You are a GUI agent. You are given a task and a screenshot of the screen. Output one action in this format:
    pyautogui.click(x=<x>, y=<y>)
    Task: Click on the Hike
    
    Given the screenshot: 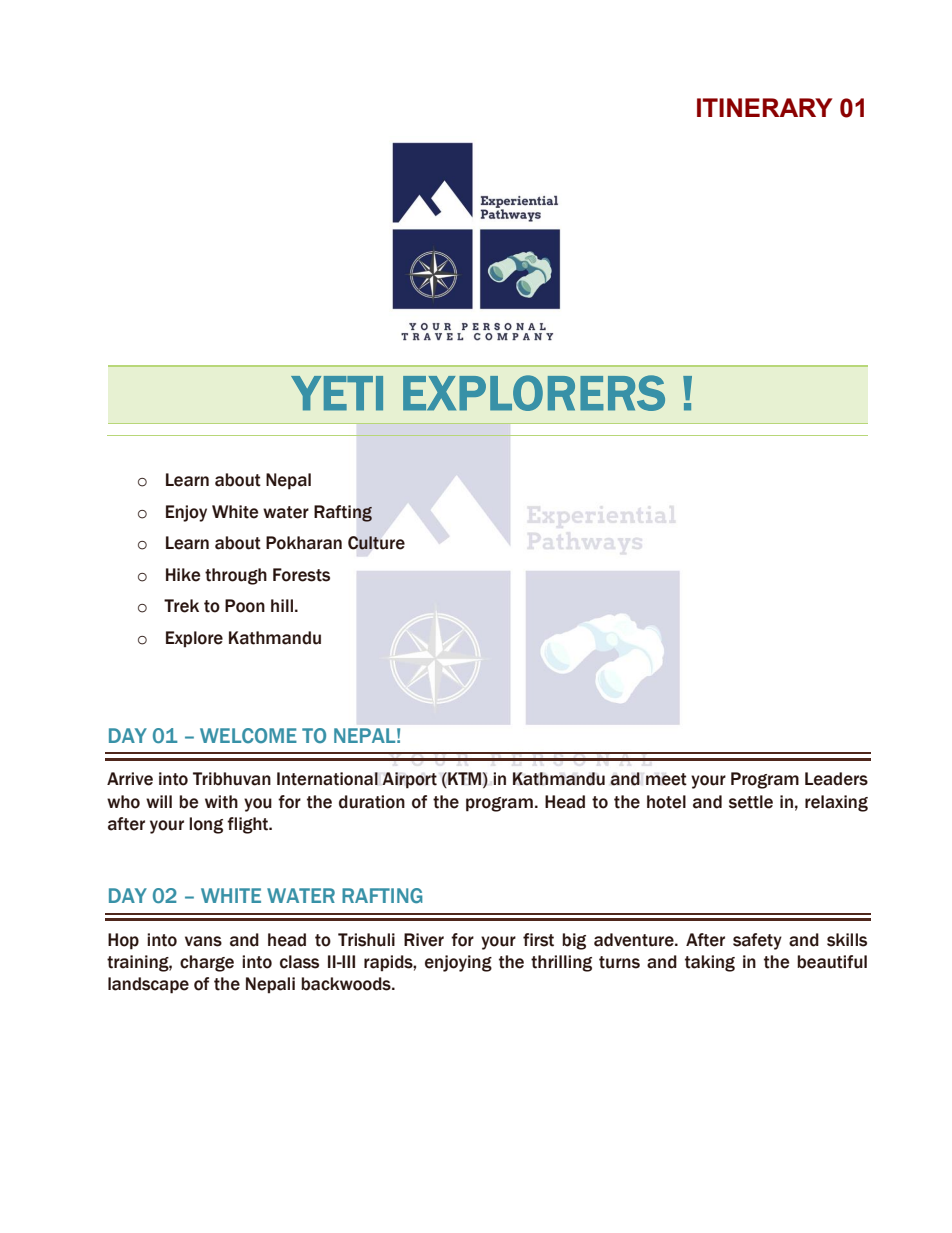 What is the action you would take?
    pyautogui.click(x=183, y=575)
